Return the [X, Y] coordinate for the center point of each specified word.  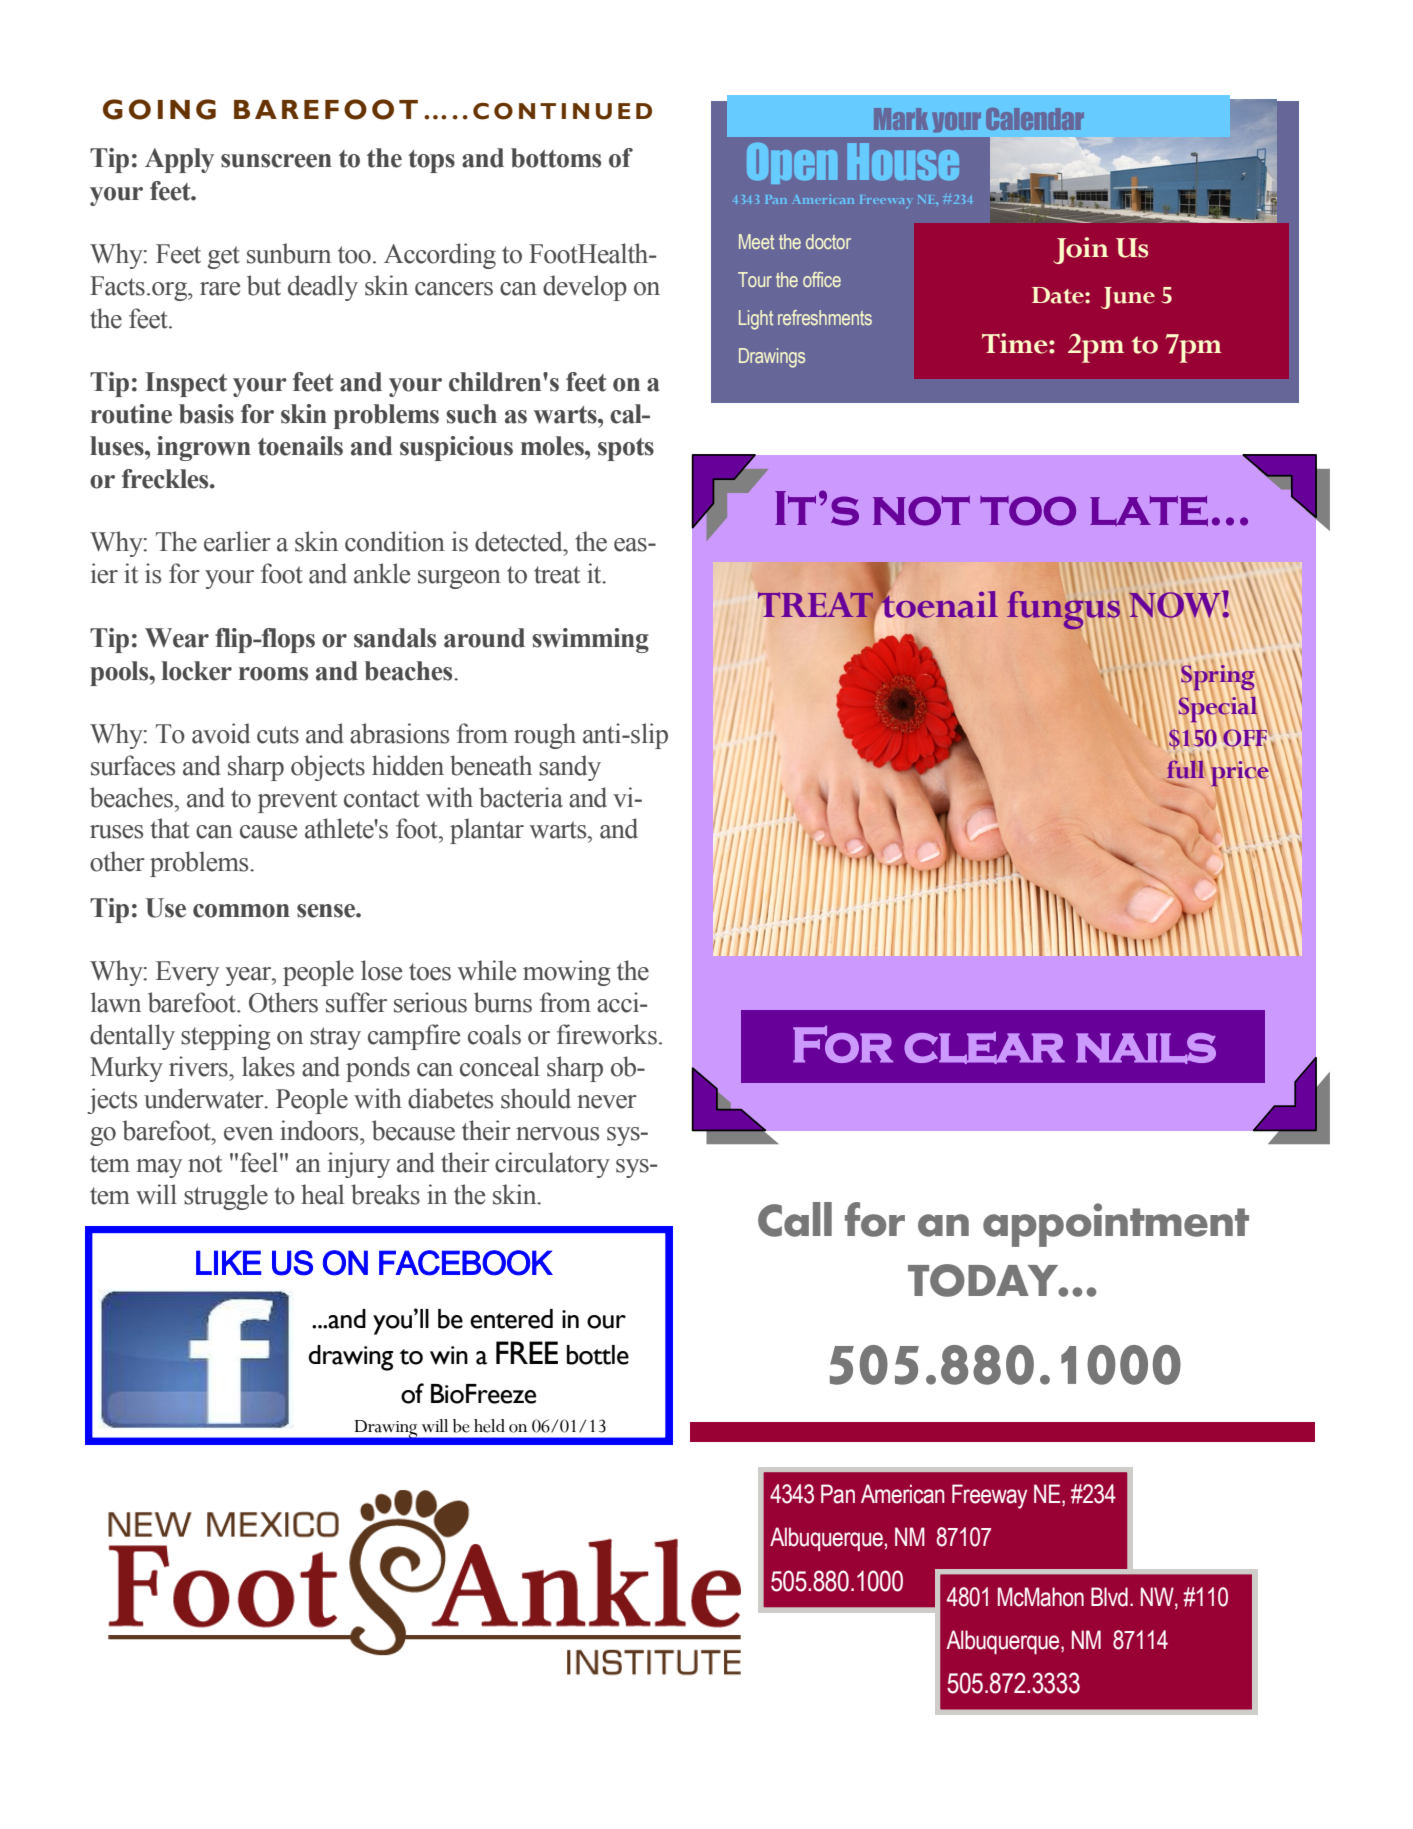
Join [1080, 250]
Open [792, 163]
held [489, 1426]
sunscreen [276, 161]
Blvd [1109, 1597]
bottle [598, 1355]
